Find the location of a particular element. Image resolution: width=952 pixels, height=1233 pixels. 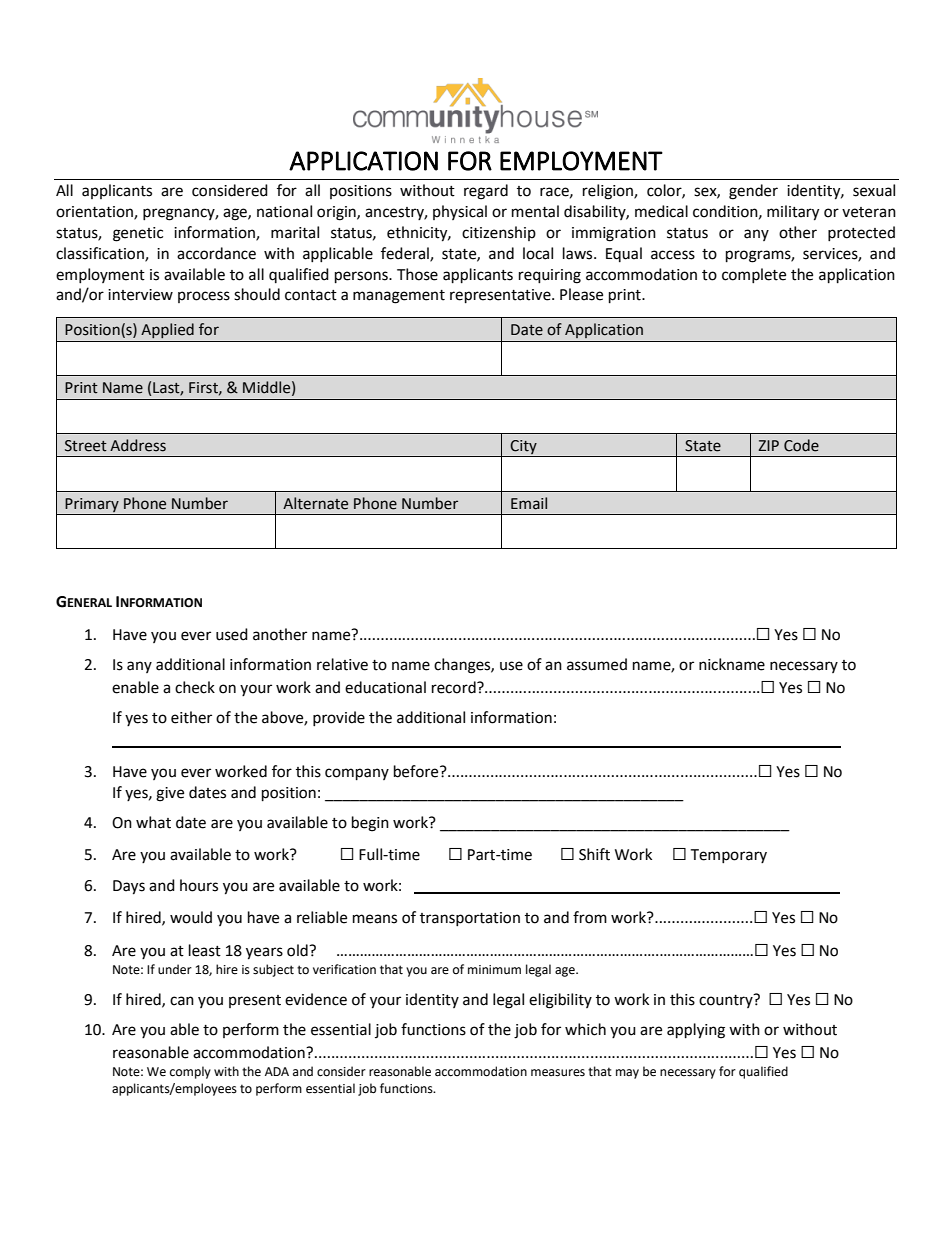

assumed is located at coordinates (597, 664).
